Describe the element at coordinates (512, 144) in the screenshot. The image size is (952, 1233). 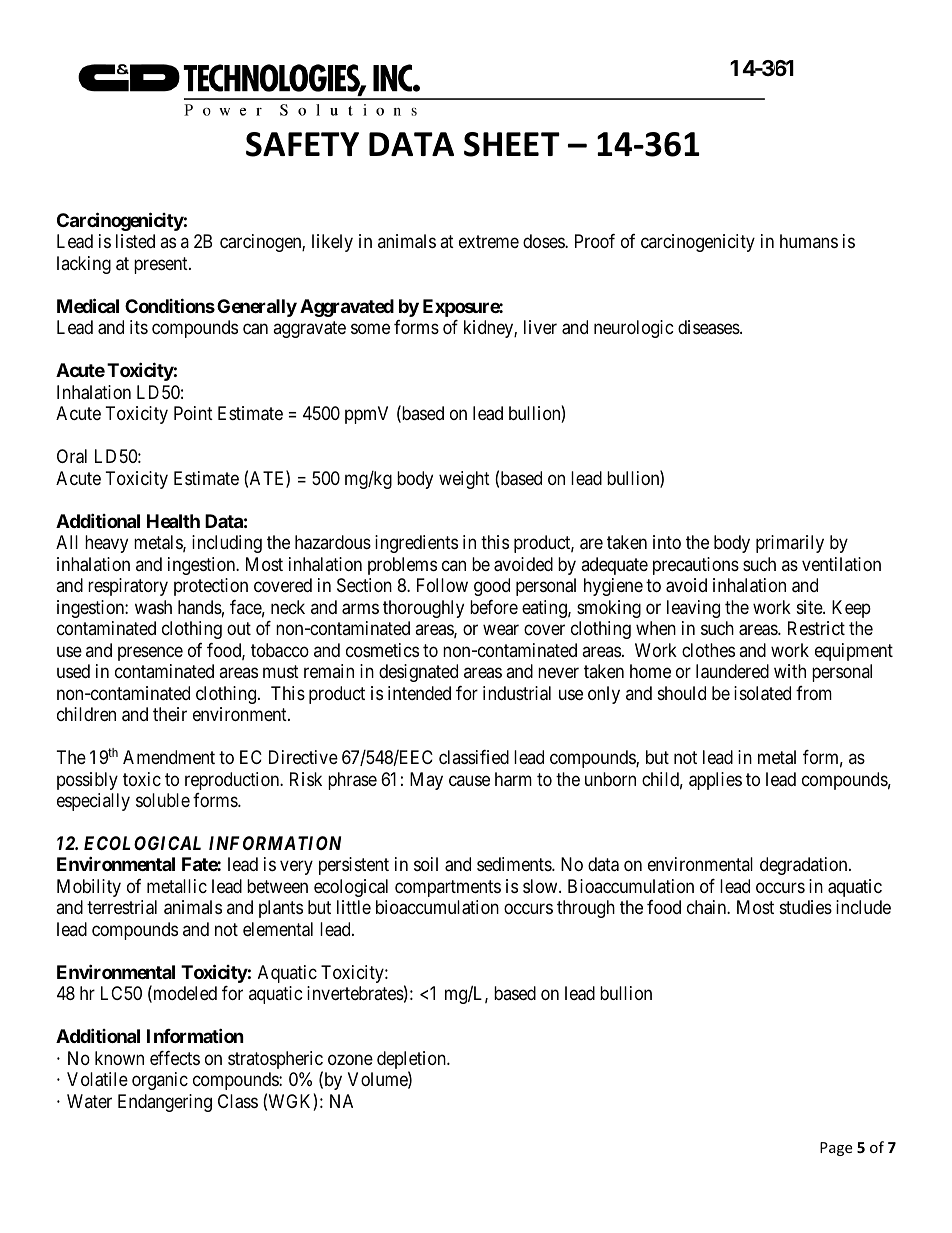
I see `SHEET` at that location.
